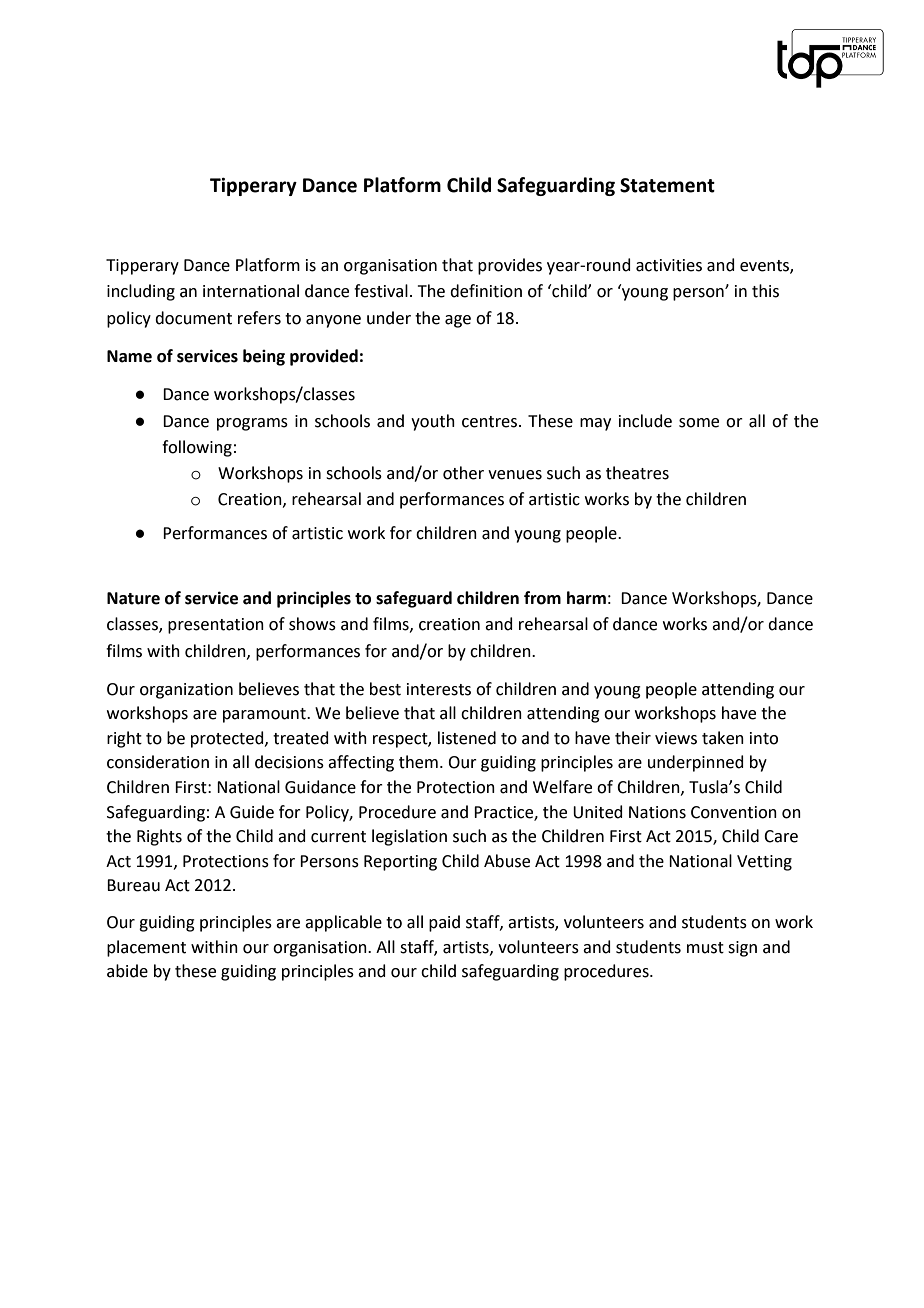 Image resolution: width=924 pixels, height=1308 pixels. What do you see at coordinates (510, 266) in the screenshot?
I see `provides` at bounding box center [510, 266].
